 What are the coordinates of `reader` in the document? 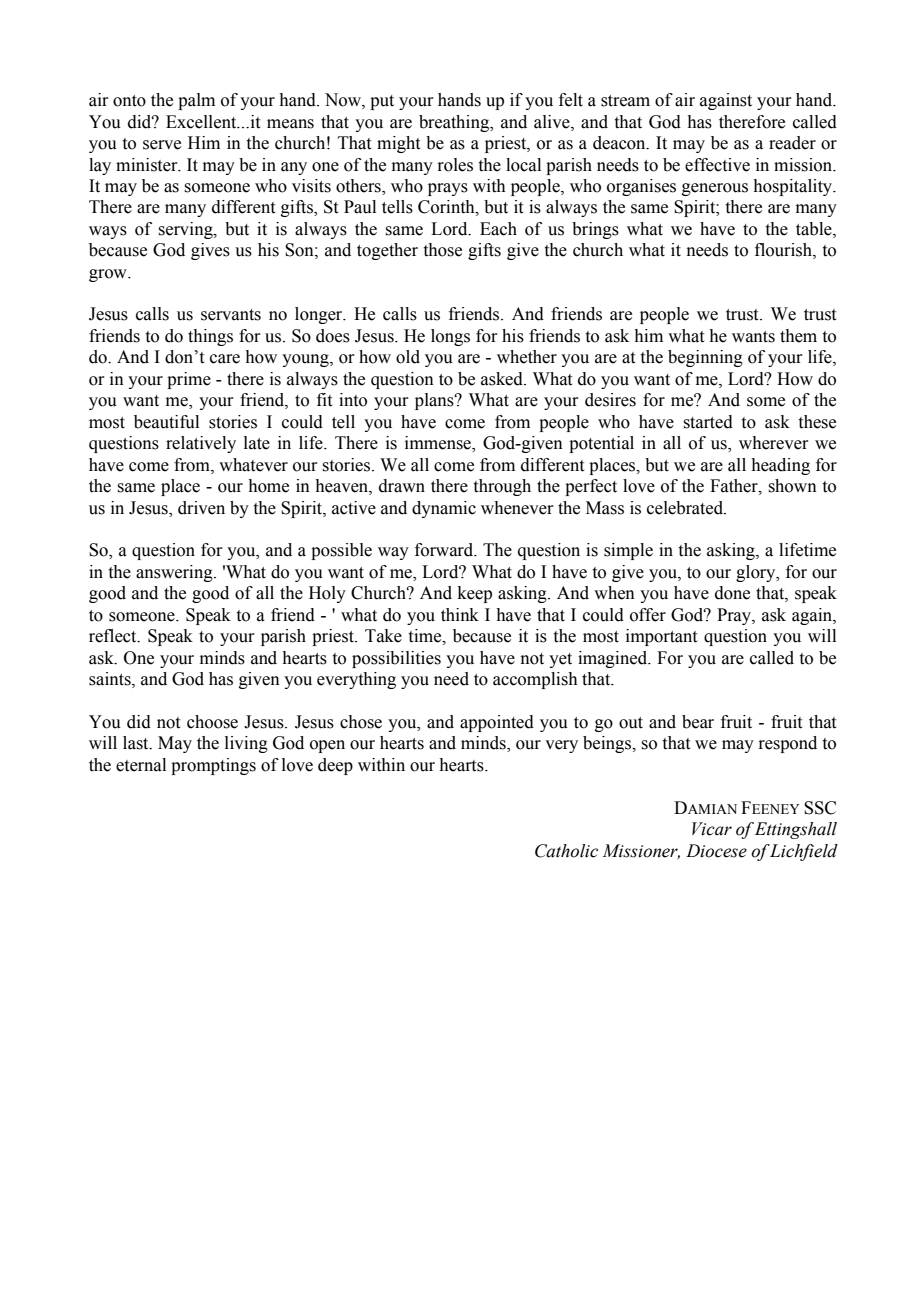 It's located at (792, 143).
